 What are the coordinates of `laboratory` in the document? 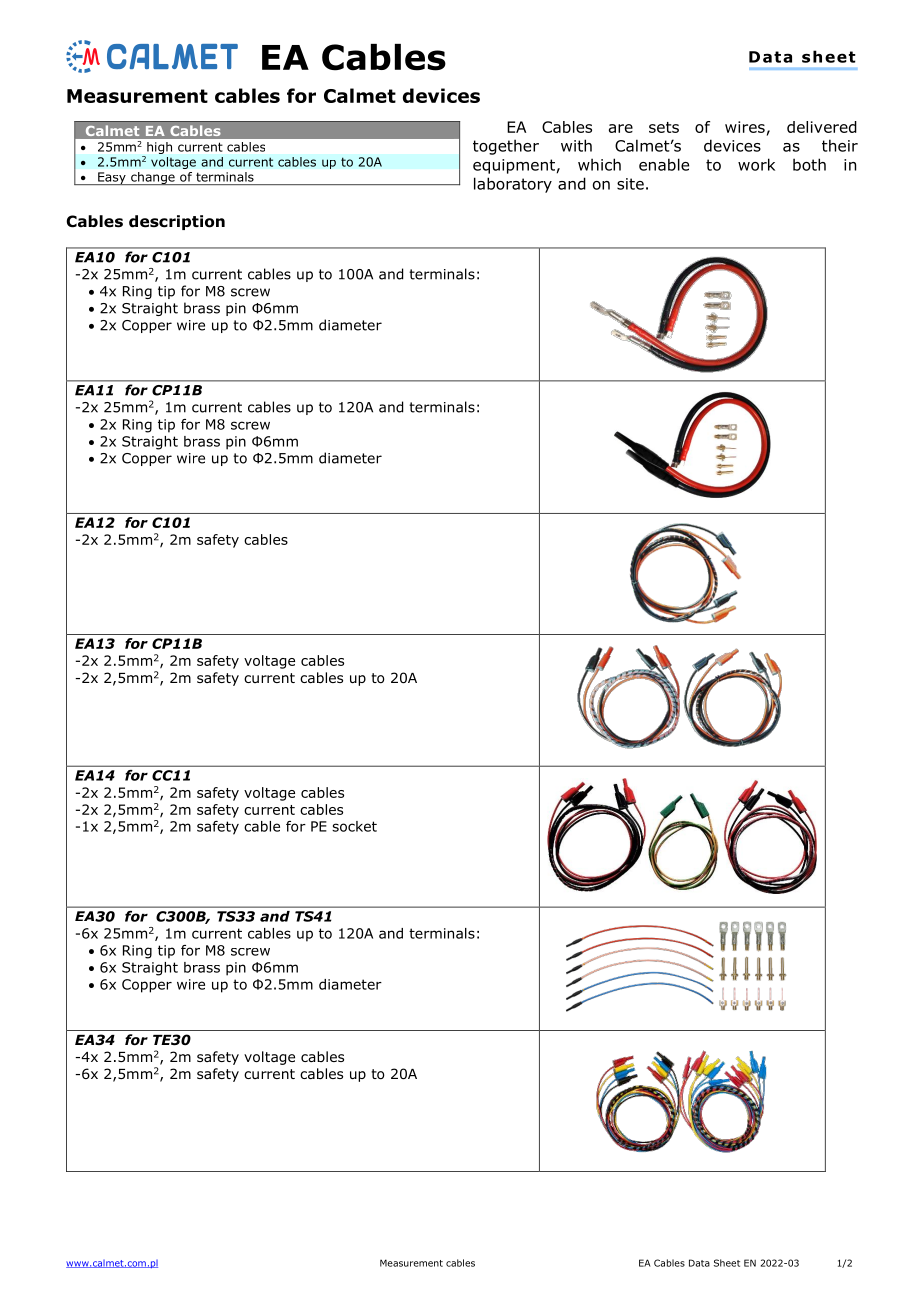 It's located at (513, 185).
